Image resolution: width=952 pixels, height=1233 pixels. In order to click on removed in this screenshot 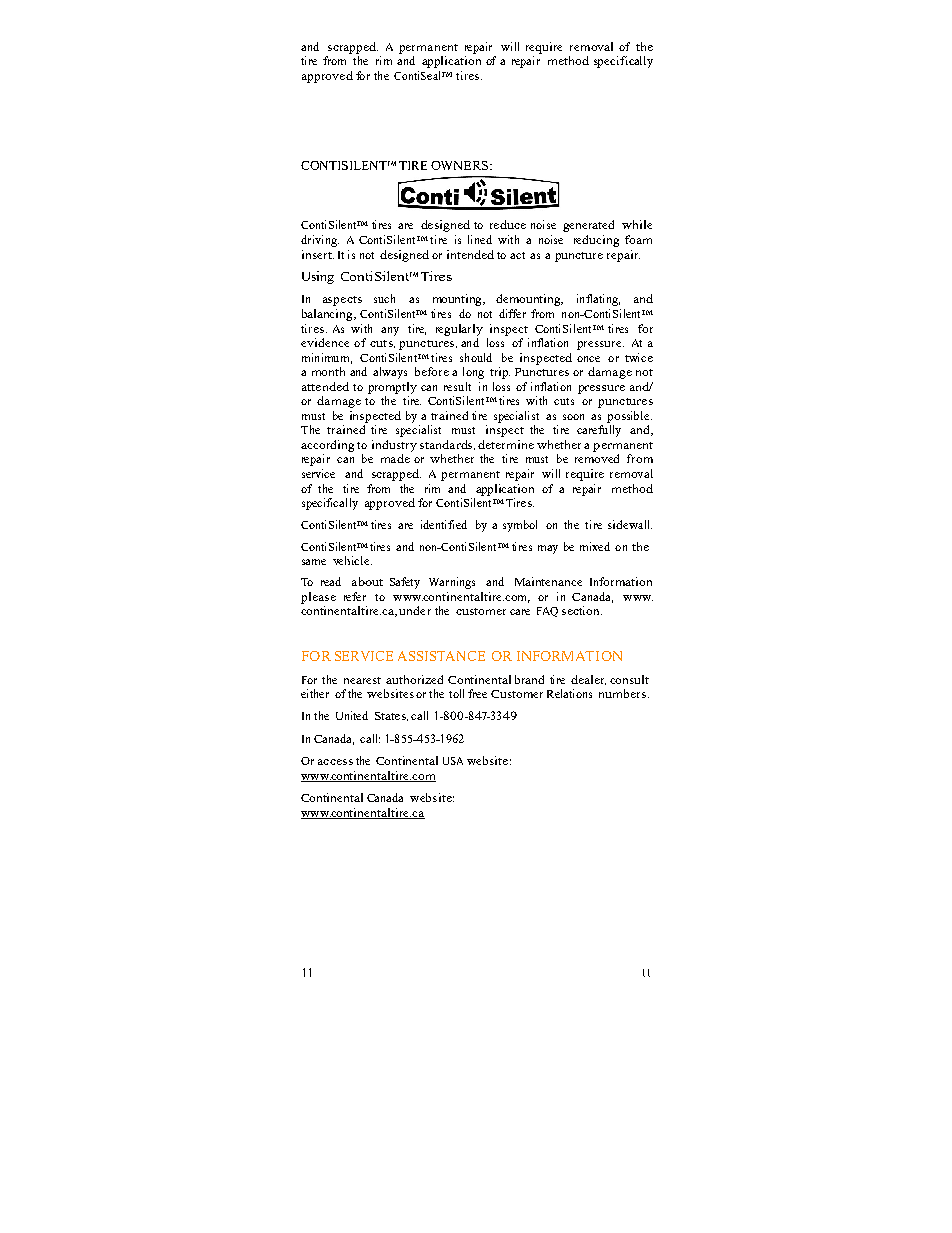, I will do `click(597, 458)`.
